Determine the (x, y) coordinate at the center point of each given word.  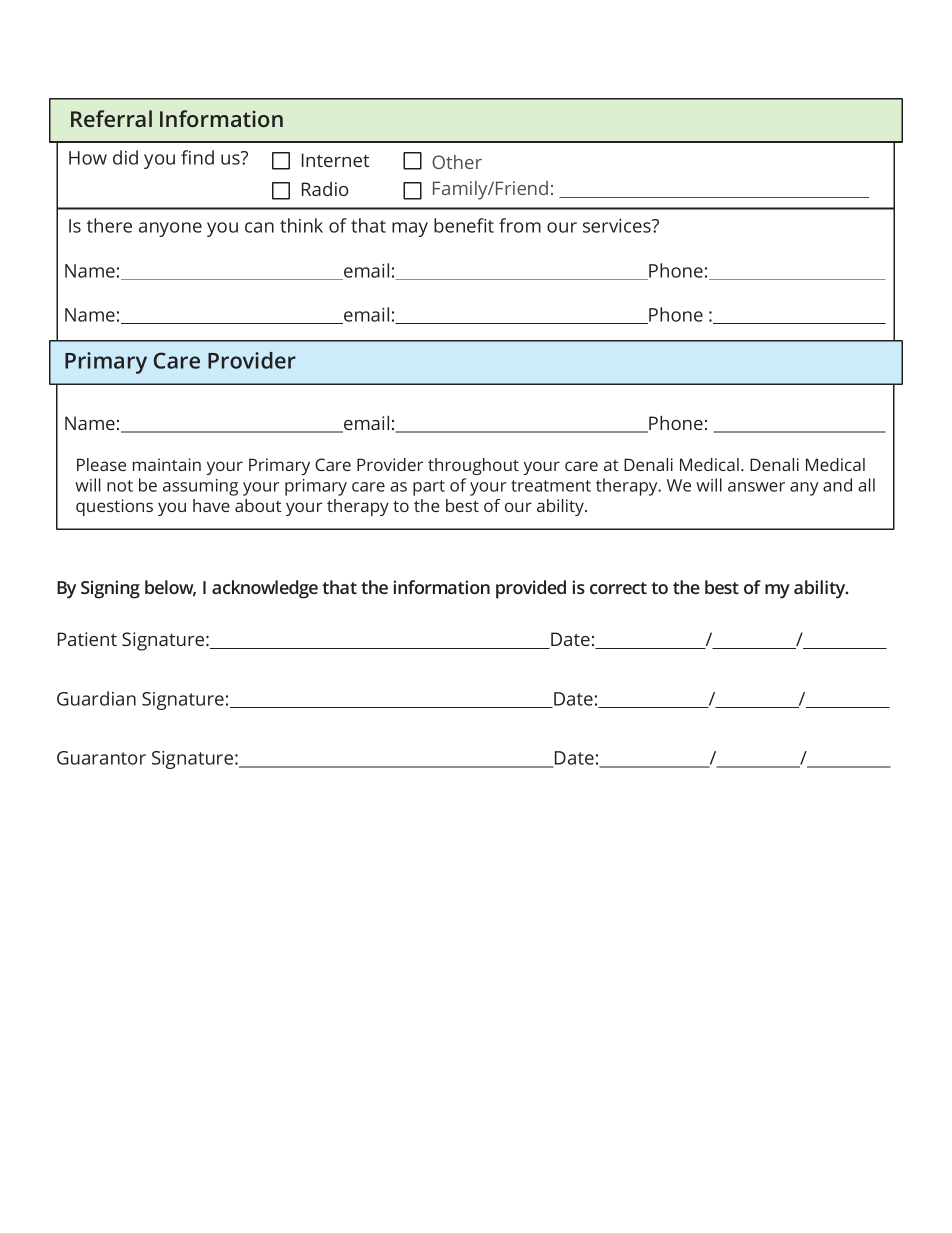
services (618, 226)
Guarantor (101, 758)
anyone (170, 229)
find (197, 157)
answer (756, 487)
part (429, 488)
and (837, 485)
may (410, 229)
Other (457, 162)
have (211, 505)
